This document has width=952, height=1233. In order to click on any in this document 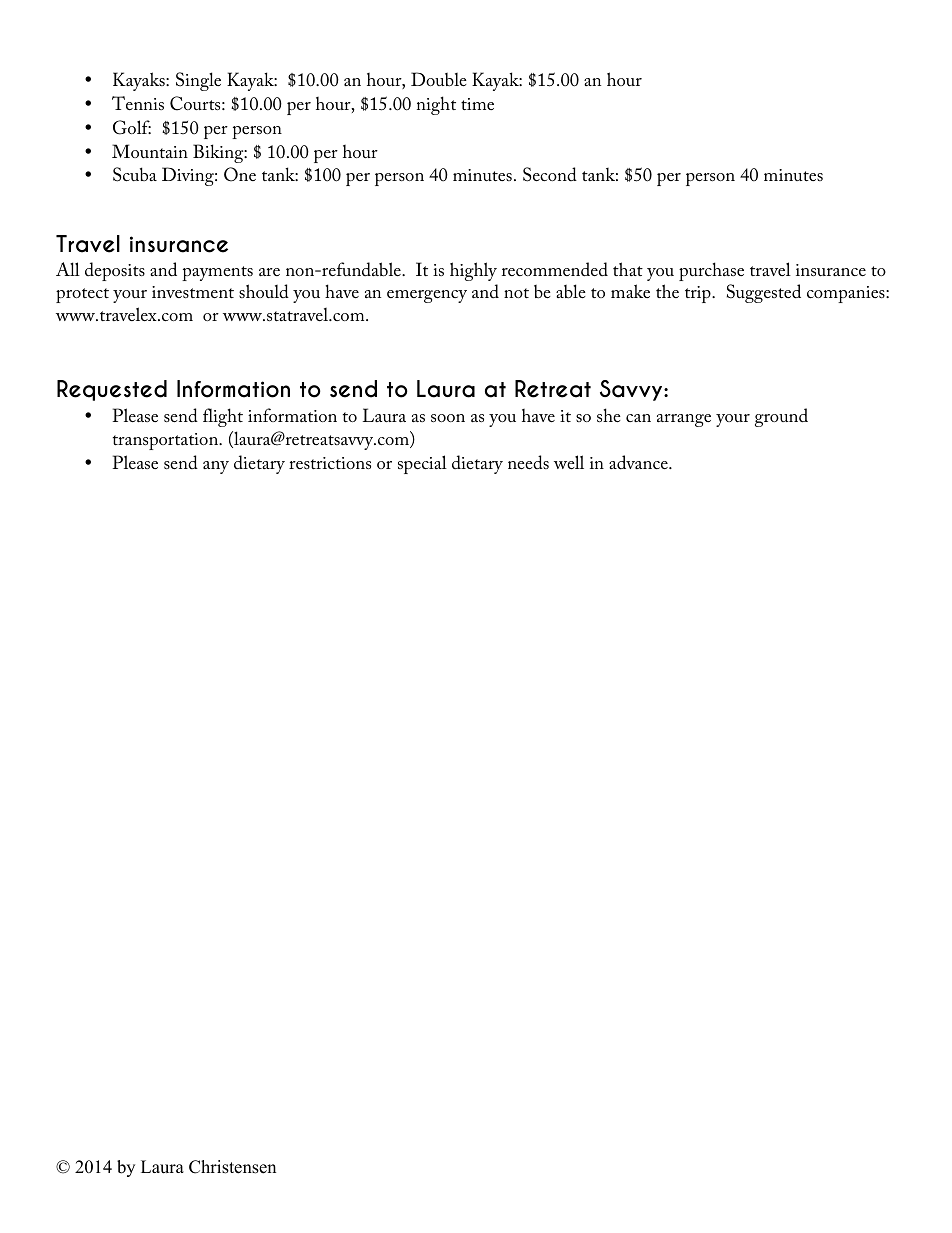, I will do `click(216, 467)`.
